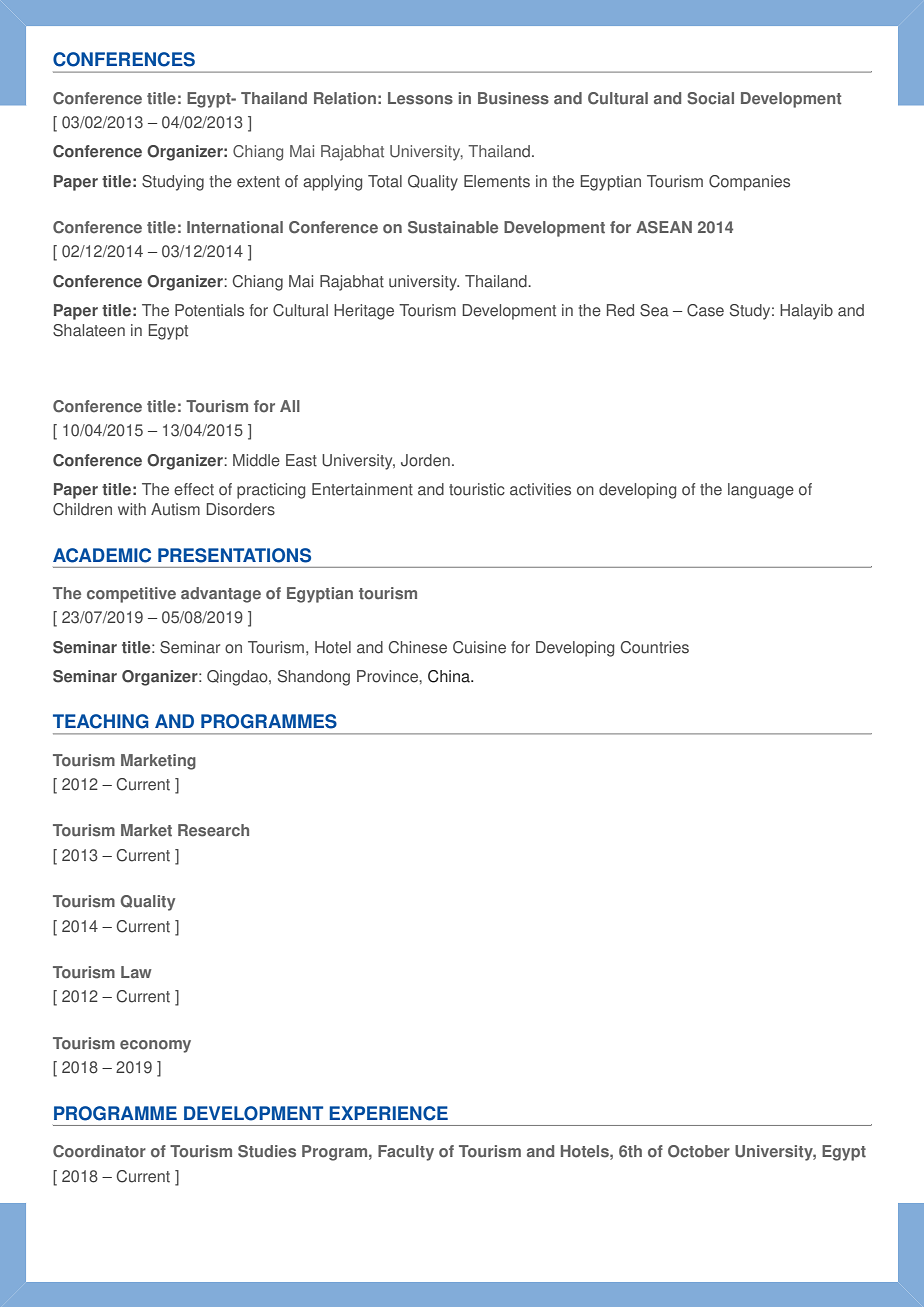  I want to click on Potentials, so click(209, 310).
